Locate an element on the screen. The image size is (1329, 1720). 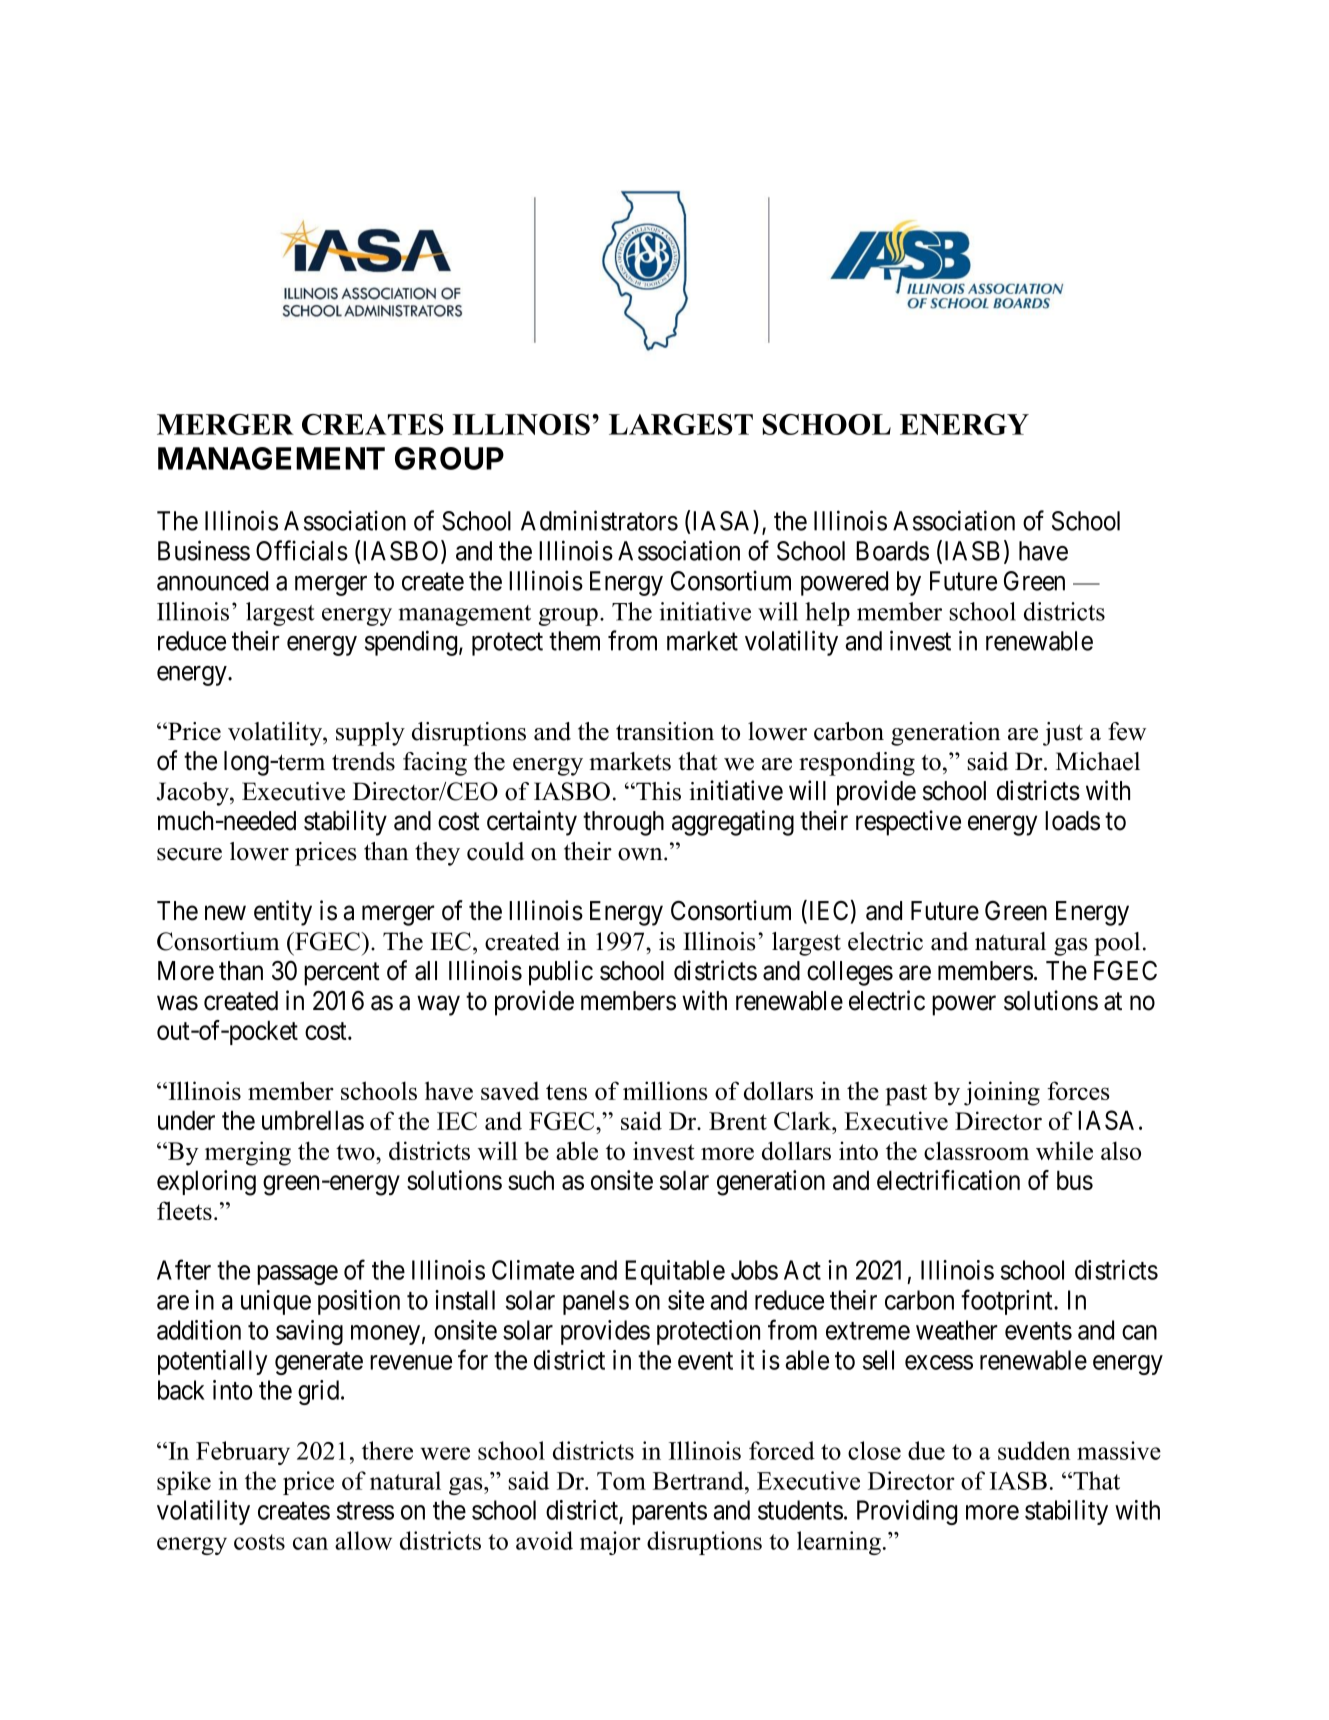
percent is located at coordinates (342, 974).
